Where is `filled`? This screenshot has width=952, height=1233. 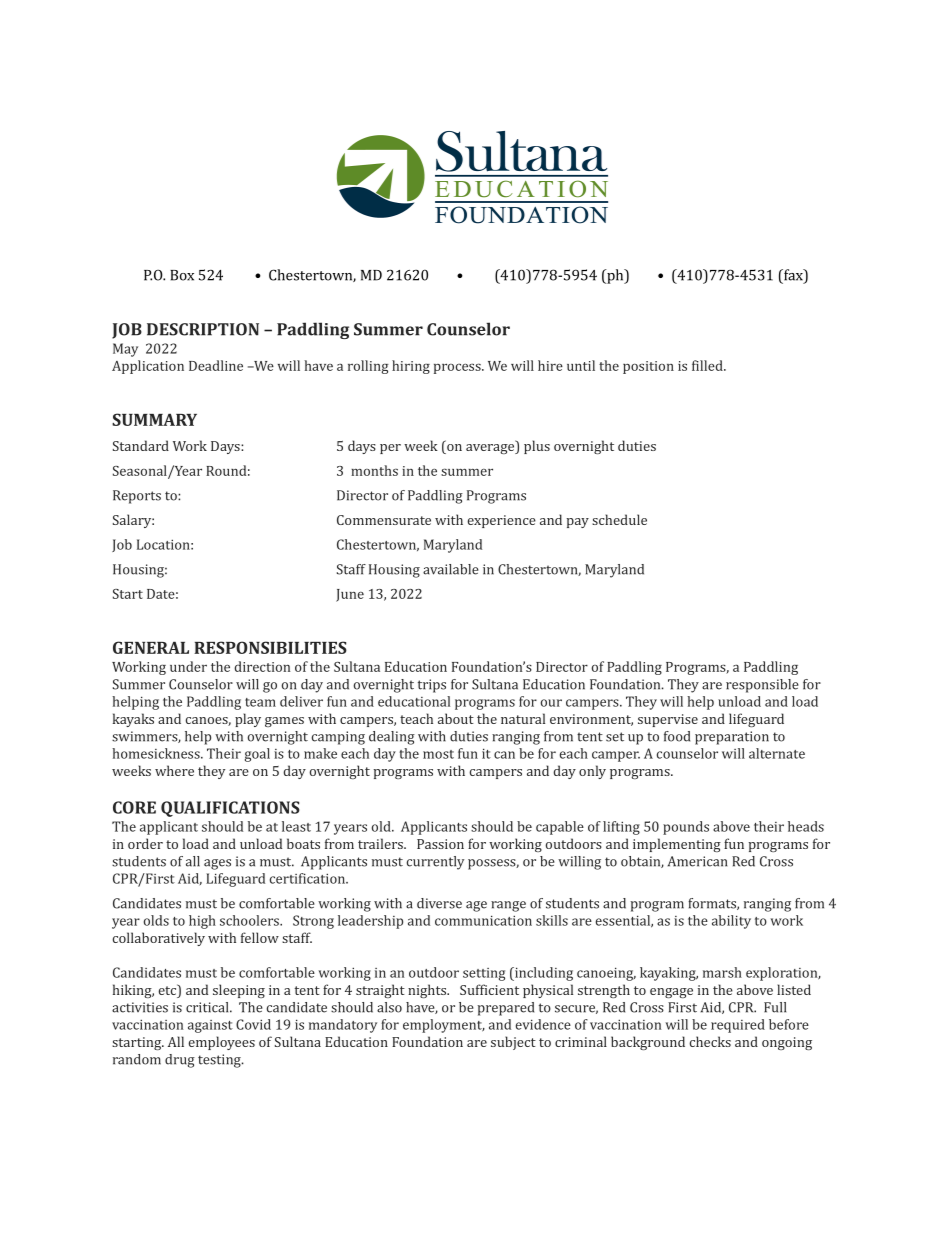 filled is located at coordinates (708, 365).
